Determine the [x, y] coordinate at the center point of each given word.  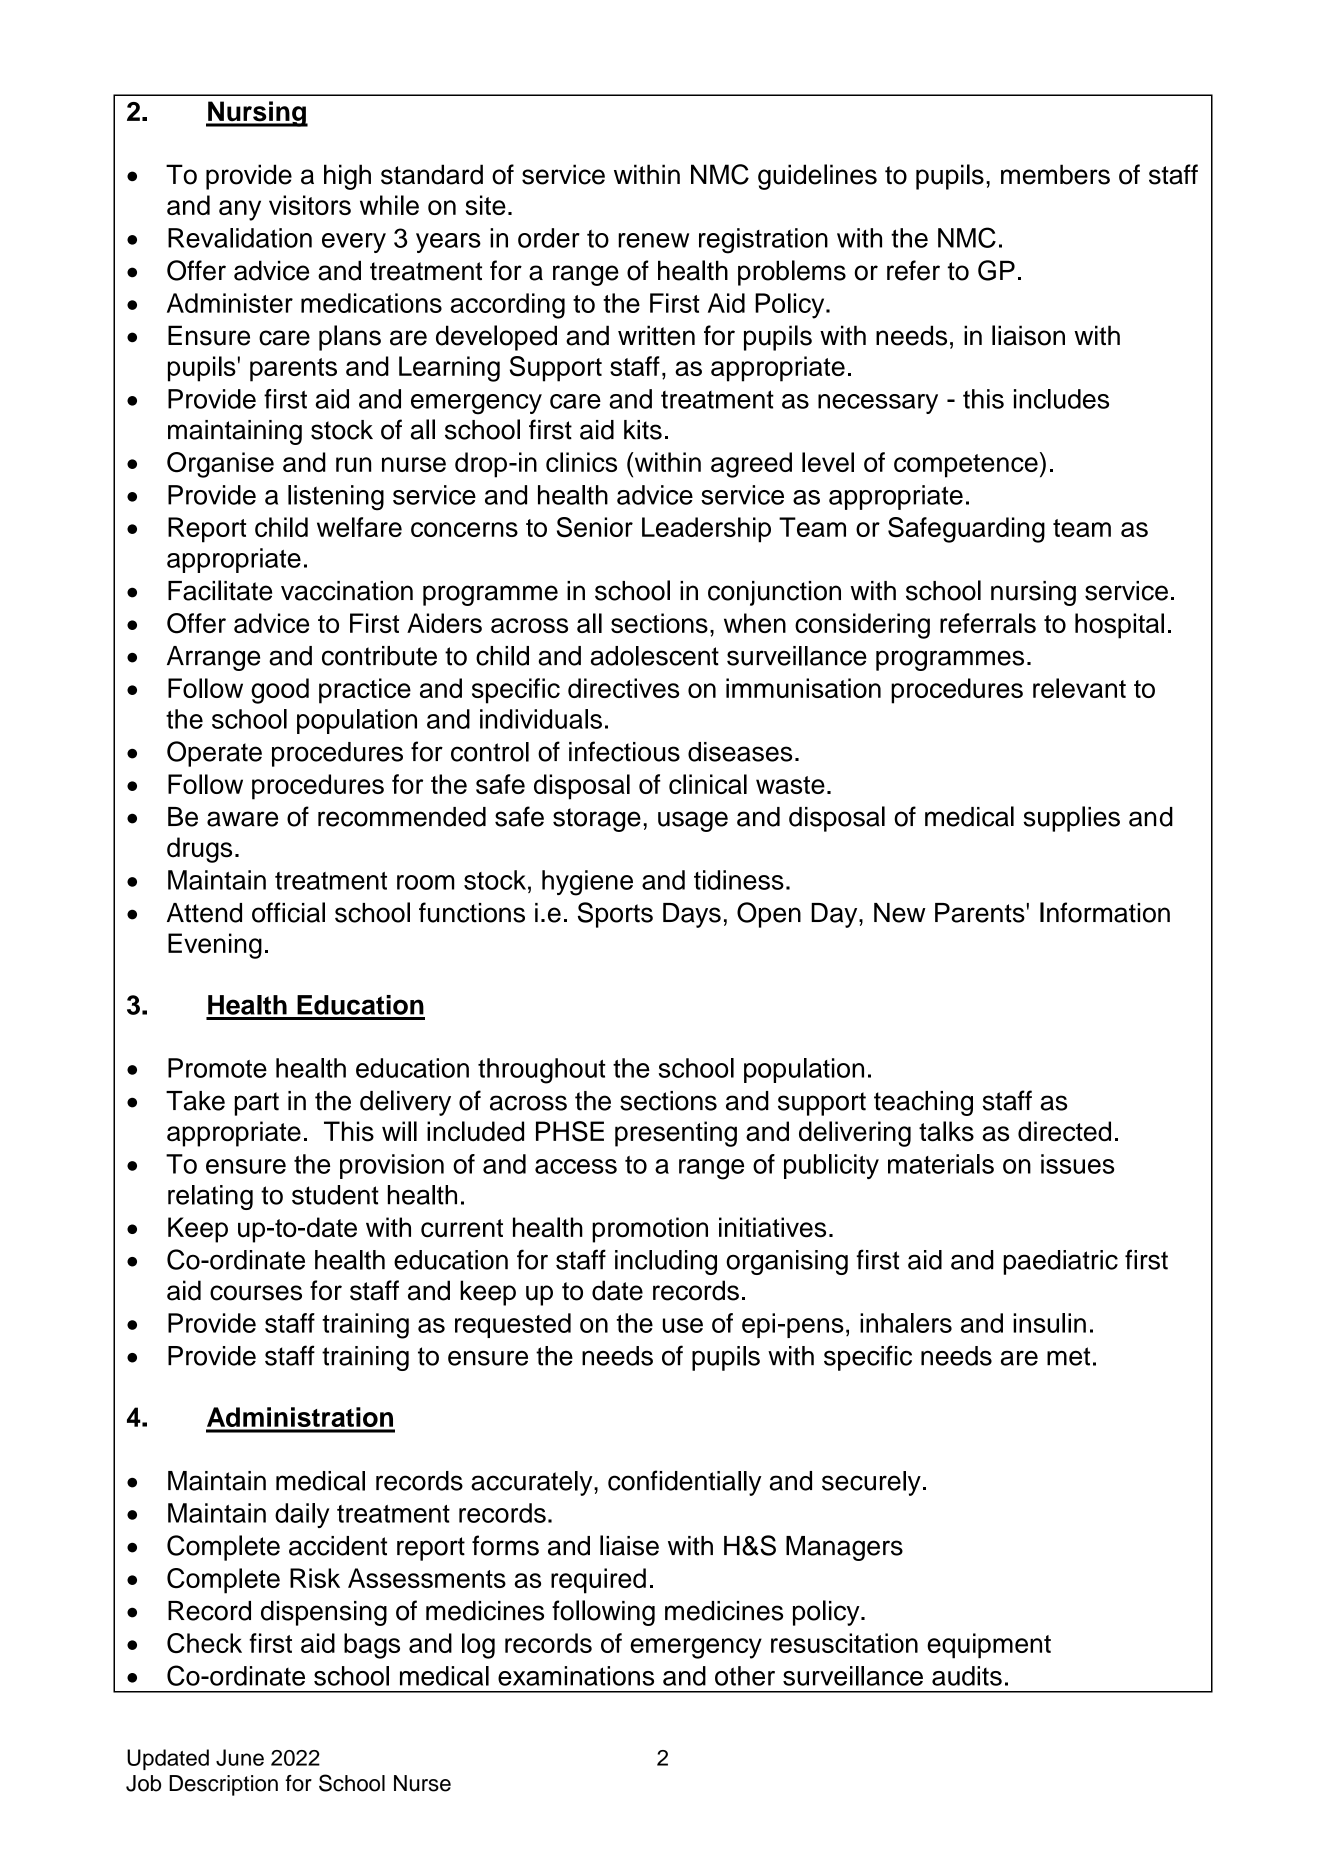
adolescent [655, 656]
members [1055, 174]
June [240, 1757]
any [240, 210]
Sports [615, 915]
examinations [576, 1676]
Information [1105, 912]
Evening [215, 946]
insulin [1049, 1323]
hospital [1119, 626]
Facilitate [220, 590]
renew [653, 240]
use [683, 1325]
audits [967, 1676]
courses [256, 1293]
